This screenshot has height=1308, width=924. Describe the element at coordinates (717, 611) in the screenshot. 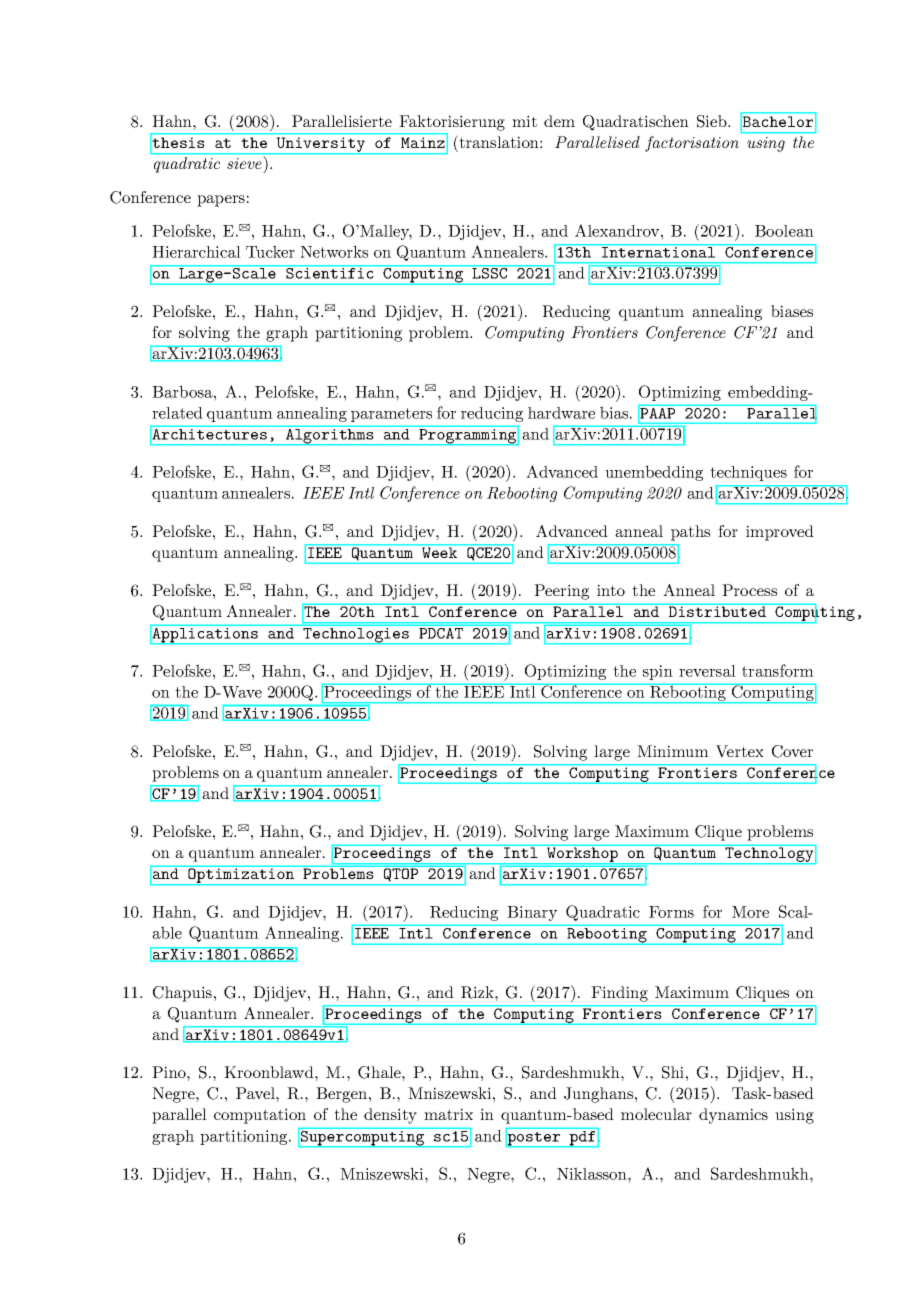

I see `Distributed` at that location.
